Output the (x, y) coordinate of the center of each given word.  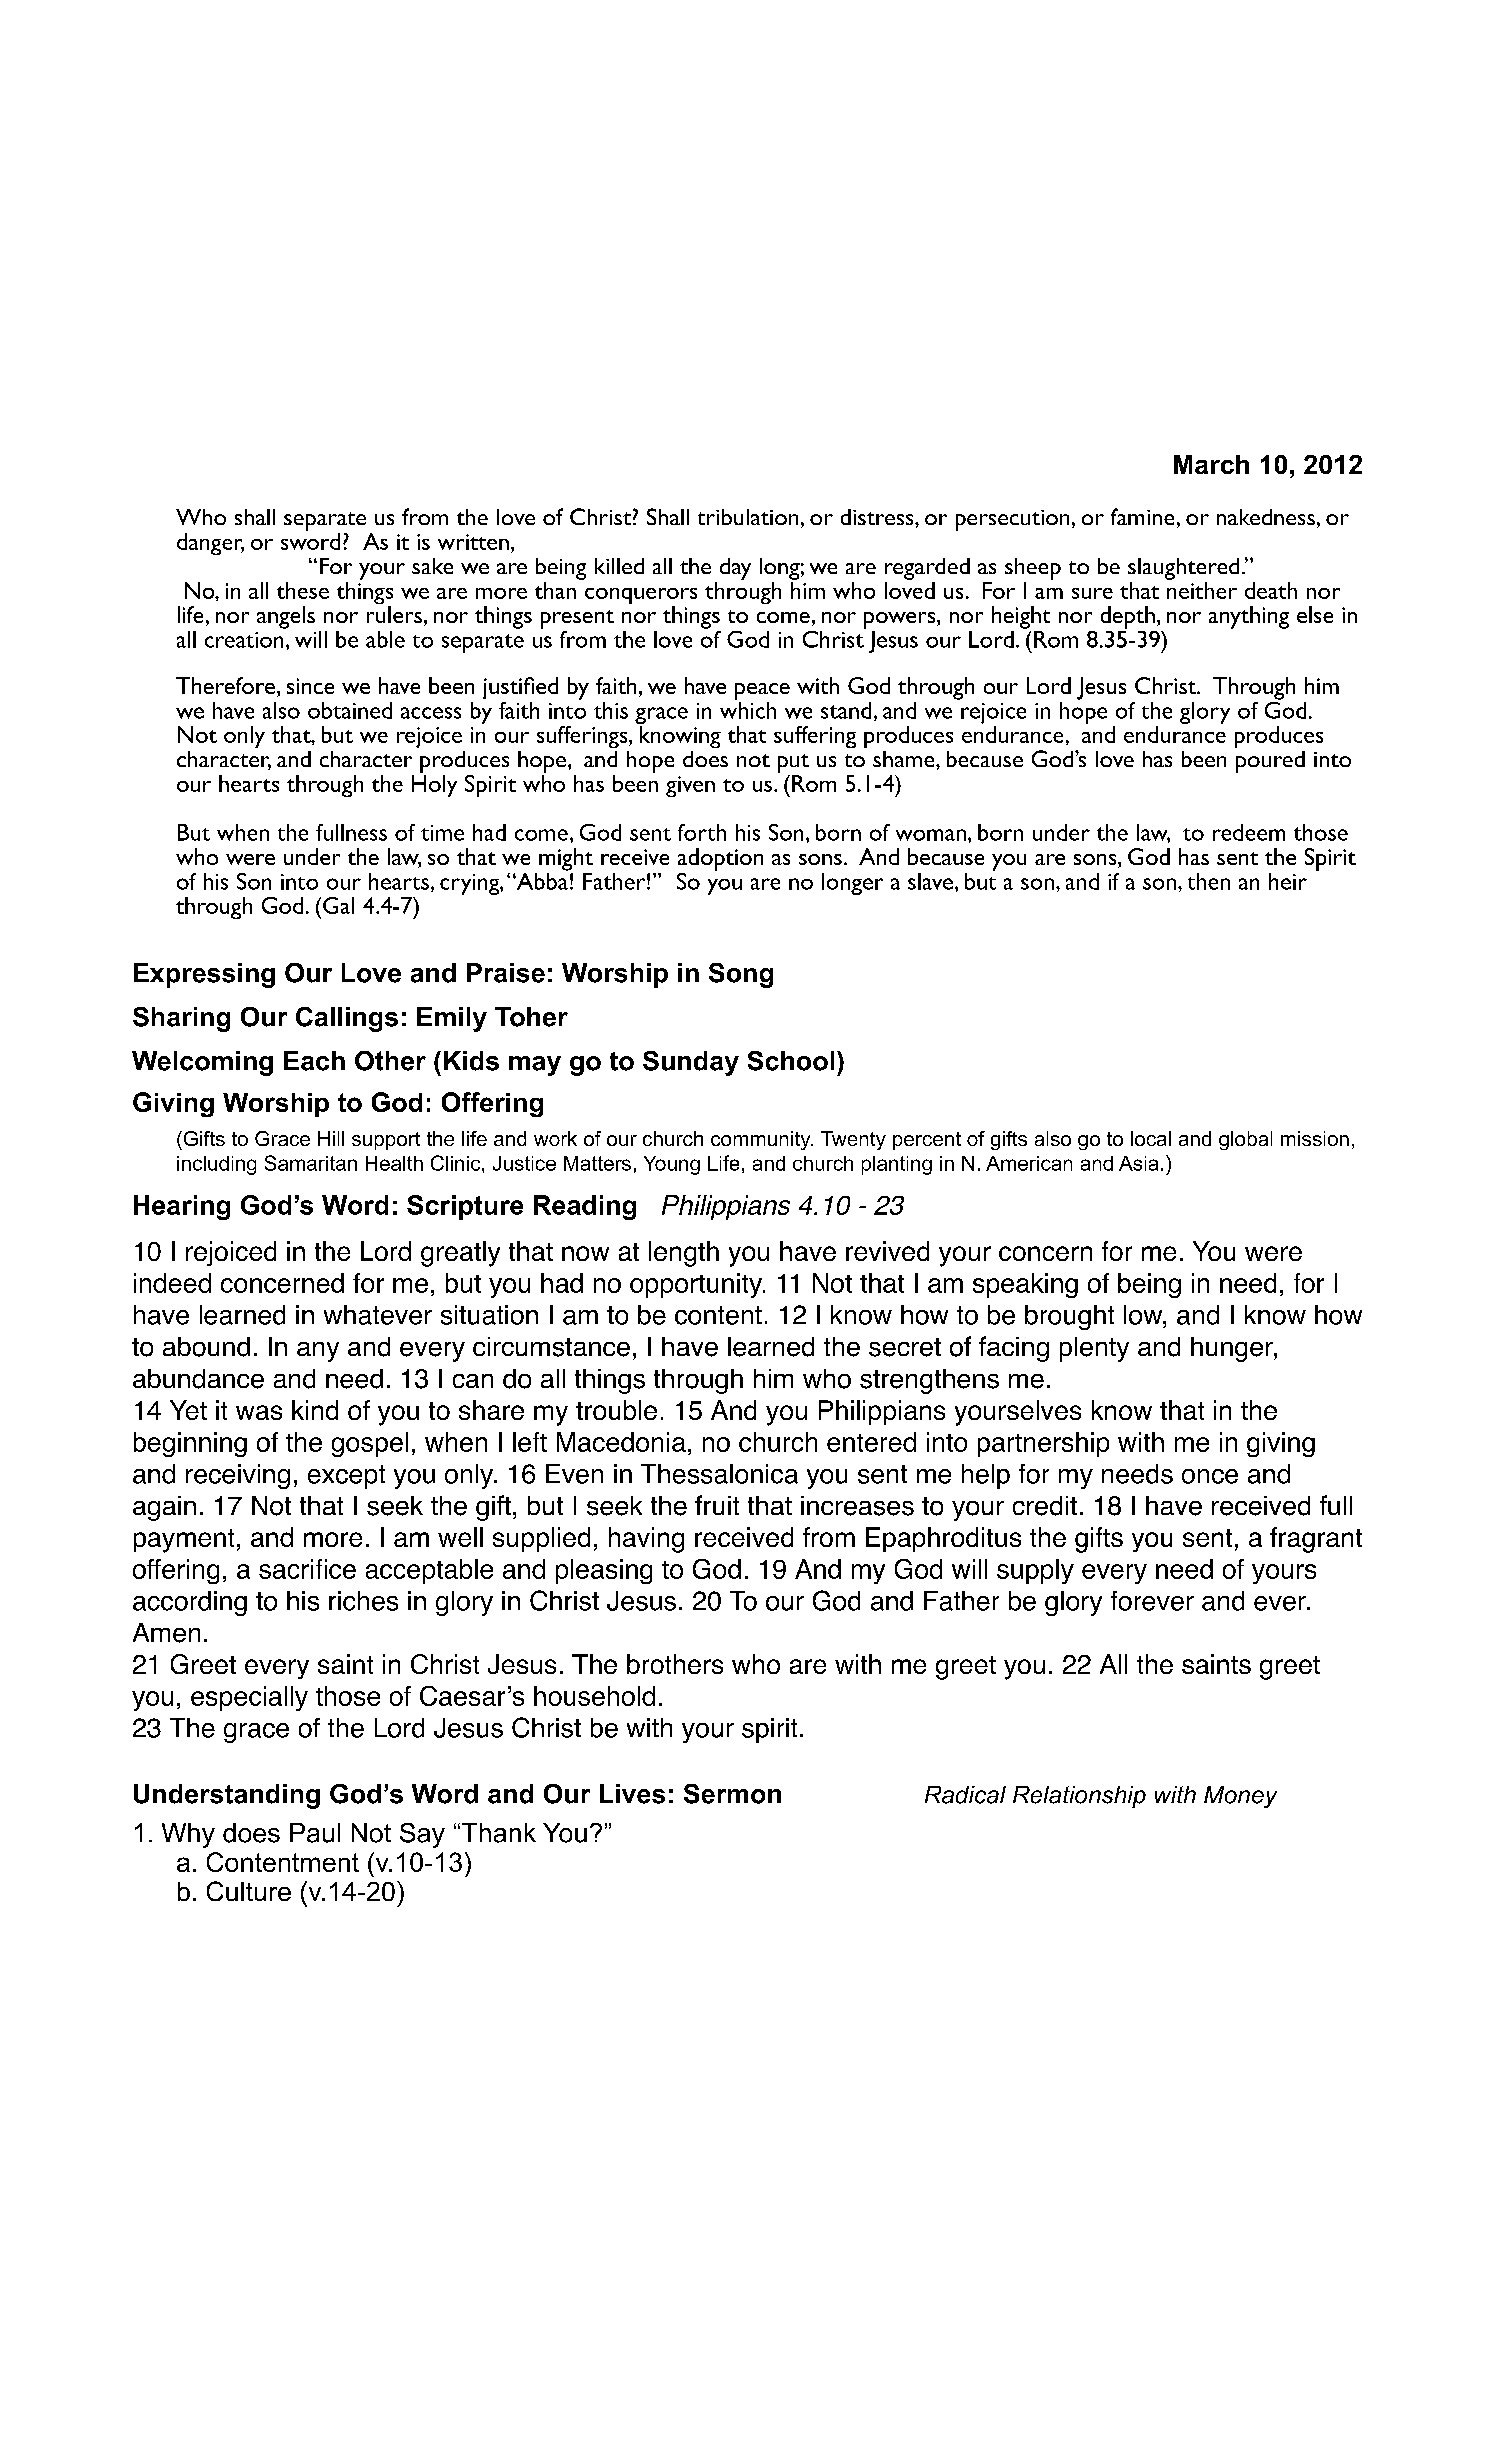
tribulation (748, 517)
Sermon (732, 1794)
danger (210, 544)
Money (1240, 1797)
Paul (315, 1833)
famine (1142, 516)
